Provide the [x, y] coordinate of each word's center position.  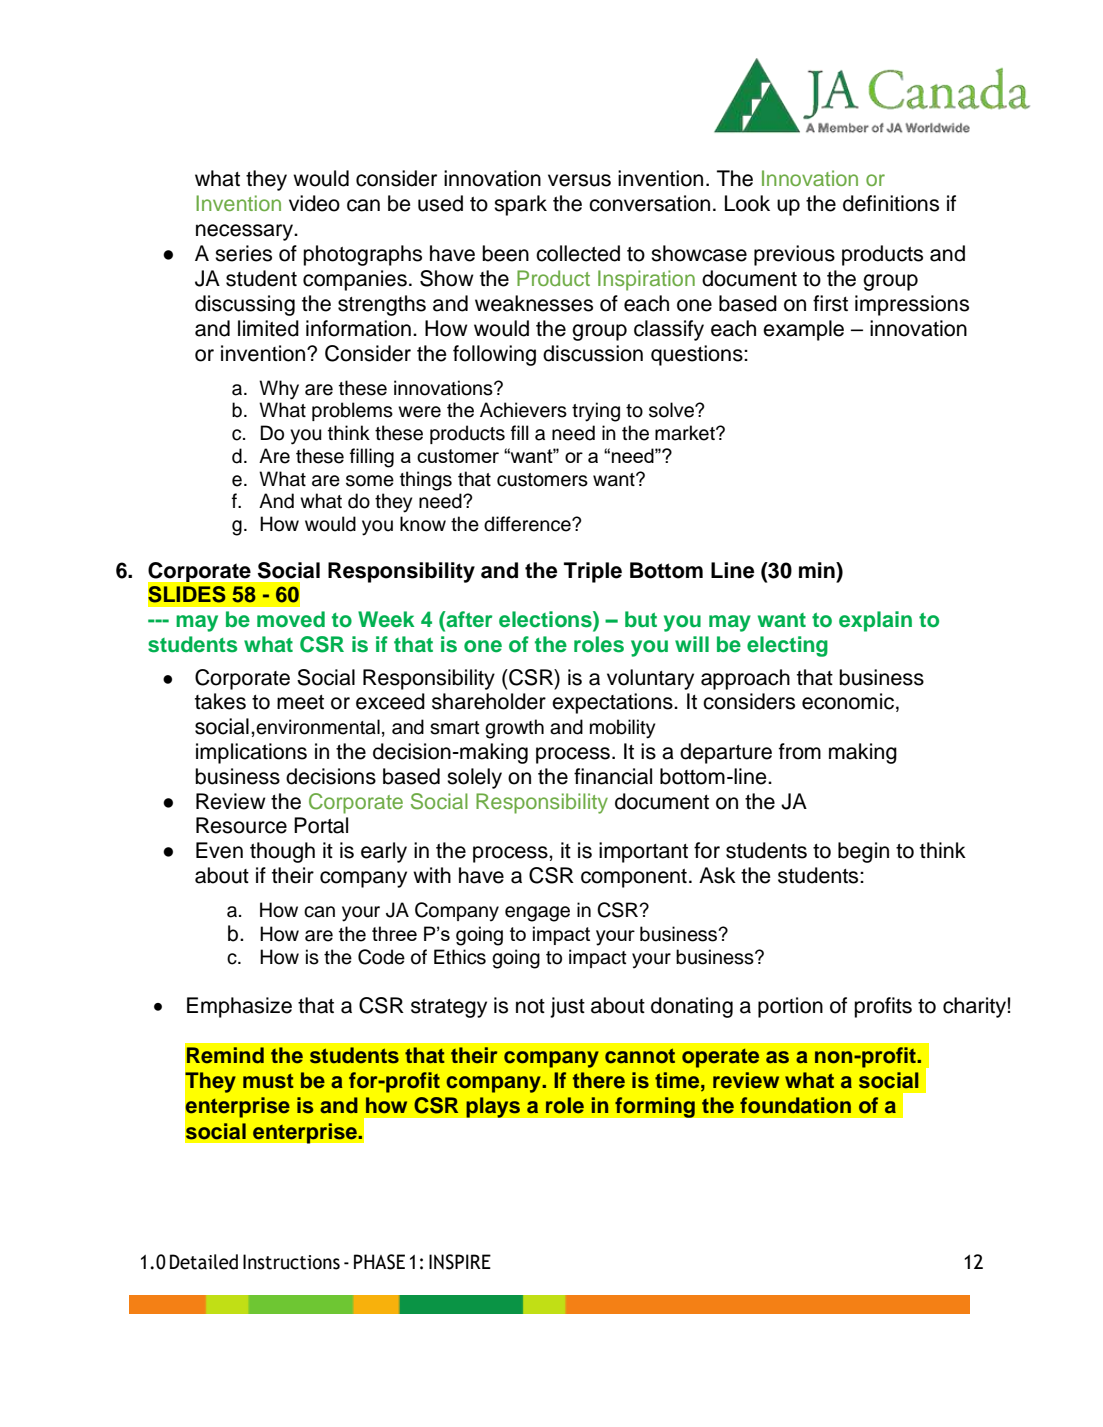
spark [520, 205]
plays [493, 1107]
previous [794, 255]
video [314, 203]
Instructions [291, 1262]
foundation [795, 1105]
